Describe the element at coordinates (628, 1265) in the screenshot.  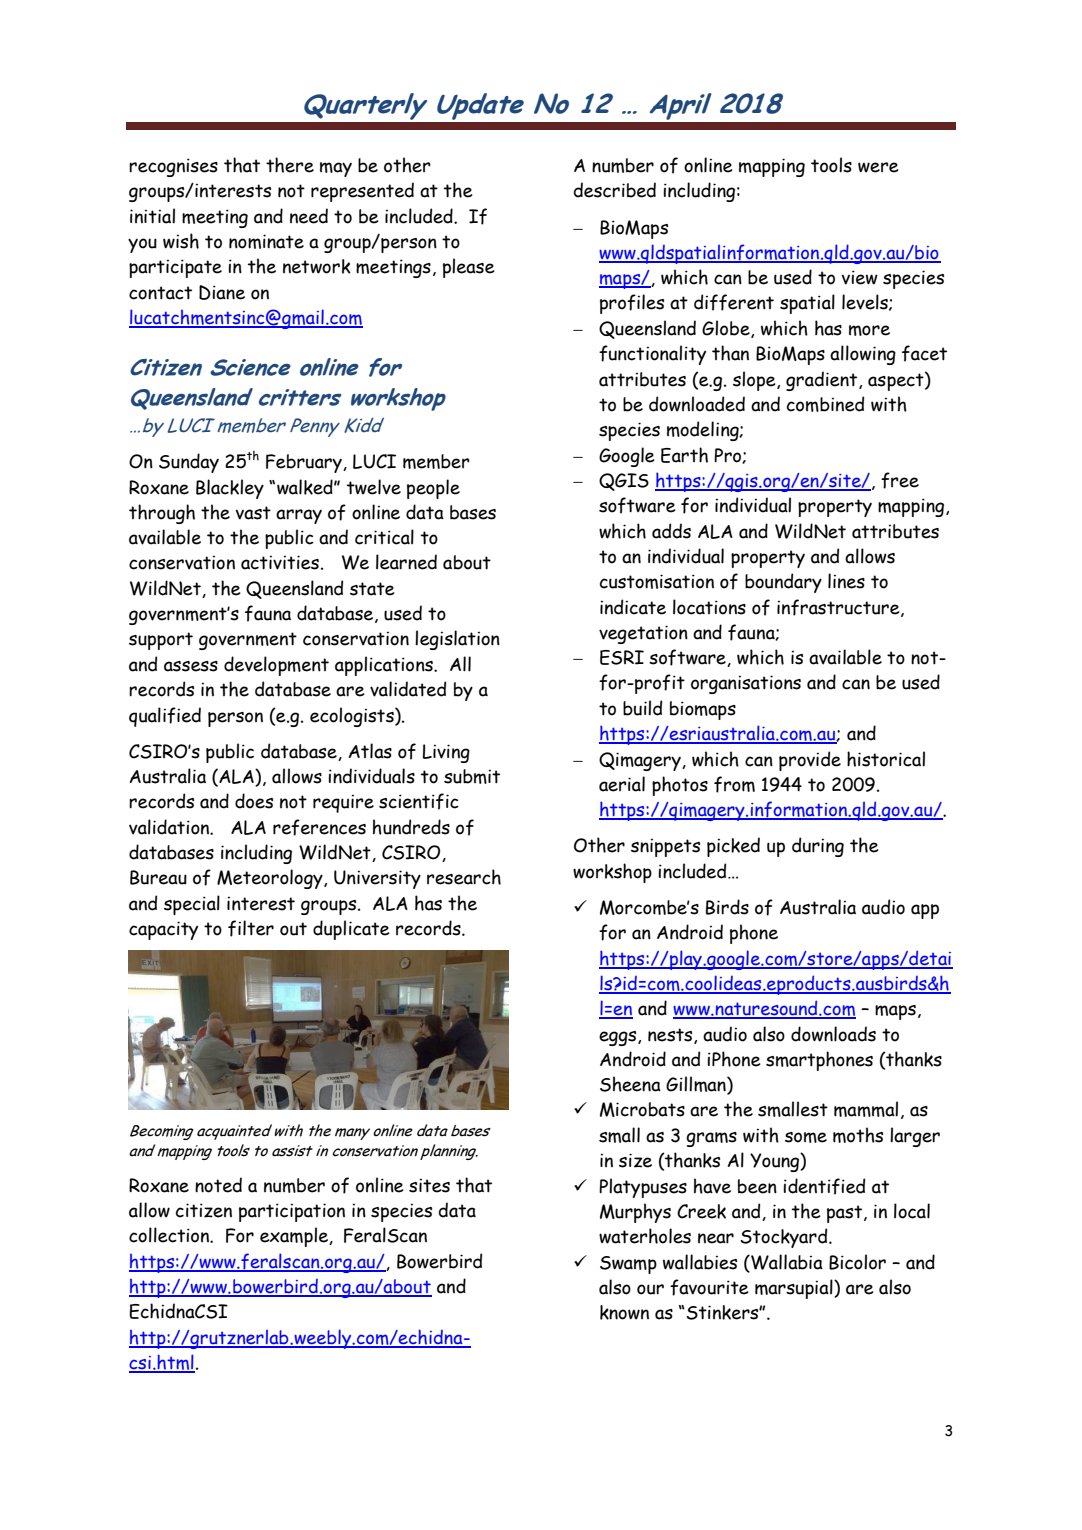
I see `Swamp` at that location.
